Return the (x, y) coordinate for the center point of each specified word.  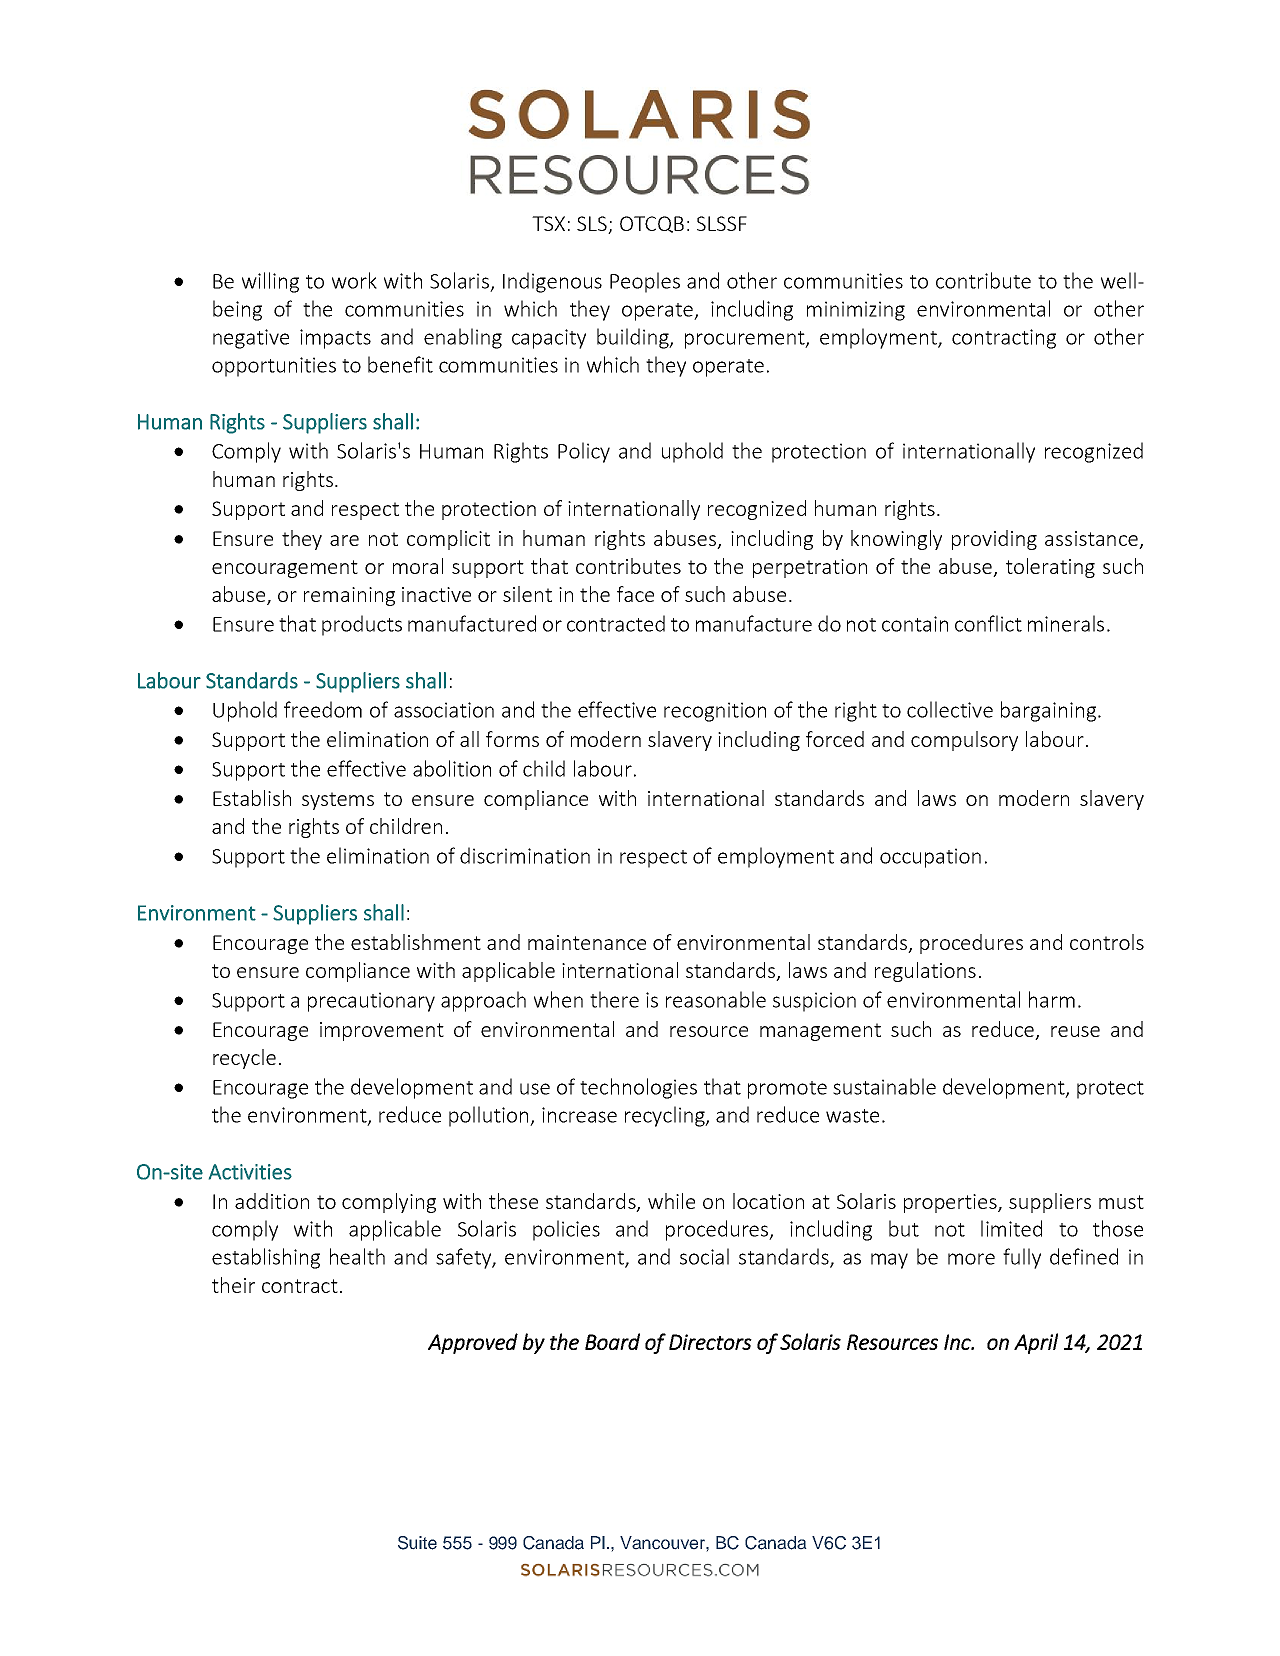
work (354, 280)
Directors (710, 1342)
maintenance (587, 942)
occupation (930, 858)
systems (338, 801)
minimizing (856, 311)
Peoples (645, 282)
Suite (417, 1543)
